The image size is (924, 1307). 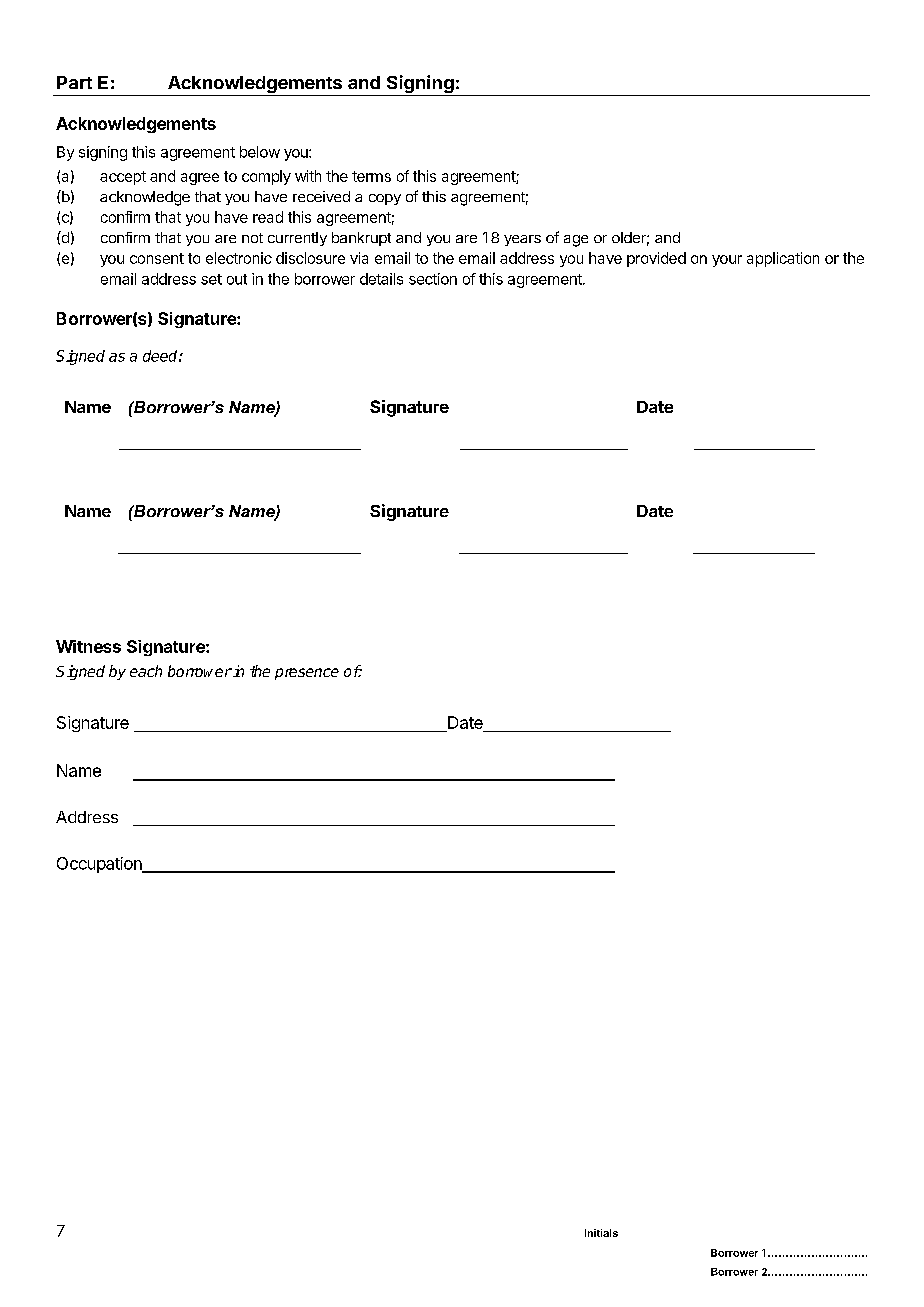 What do you see at coordinates (727, 261) in the screenshot?
I see `your` at bounding box center [727, 261].
